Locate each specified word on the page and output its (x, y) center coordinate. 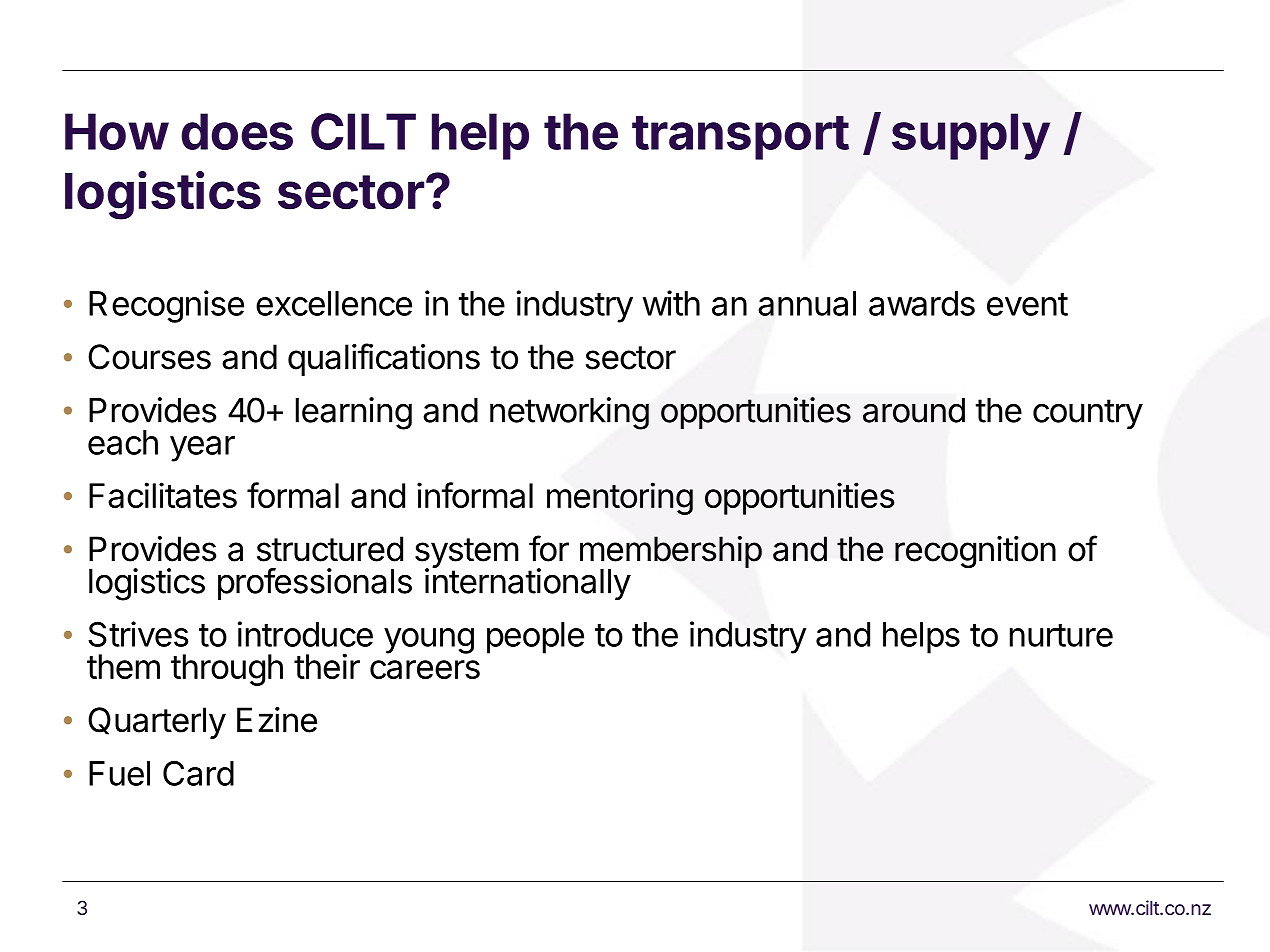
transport (740, 138)
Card (198, 773)
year (202, 449)
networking (569, 413)
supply (971, 136)
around (914, 410)
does (237, 131)
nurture (1061, 635)
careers (425, 669)
